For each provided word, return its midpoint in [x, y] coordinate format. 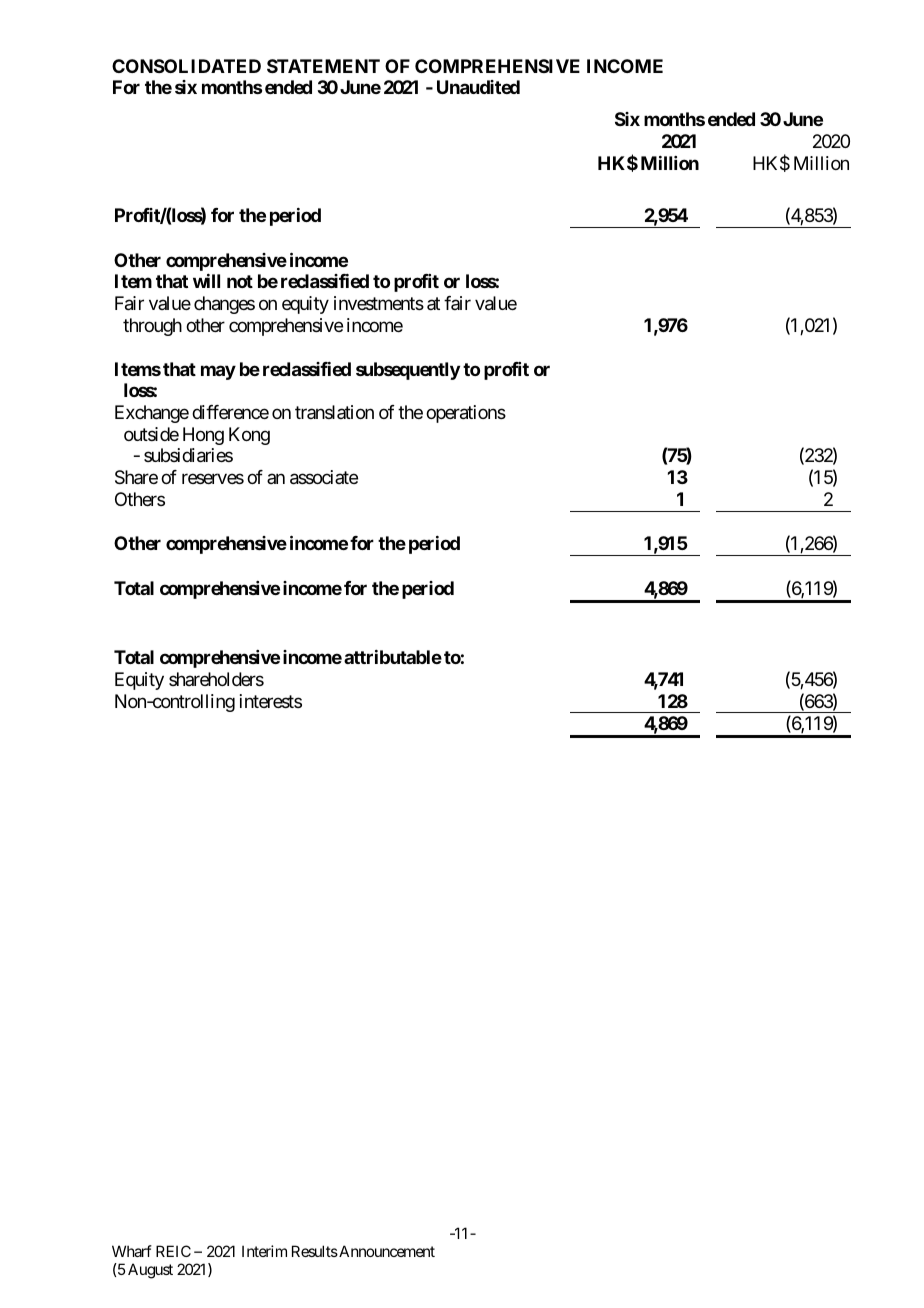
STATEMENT [323, 66]
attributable [393, 657]
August [150, 1271]
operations [466, 414]
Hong [203, 436]
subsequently [408, 371]
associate [324, 477]
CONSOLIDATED [186, 66]
